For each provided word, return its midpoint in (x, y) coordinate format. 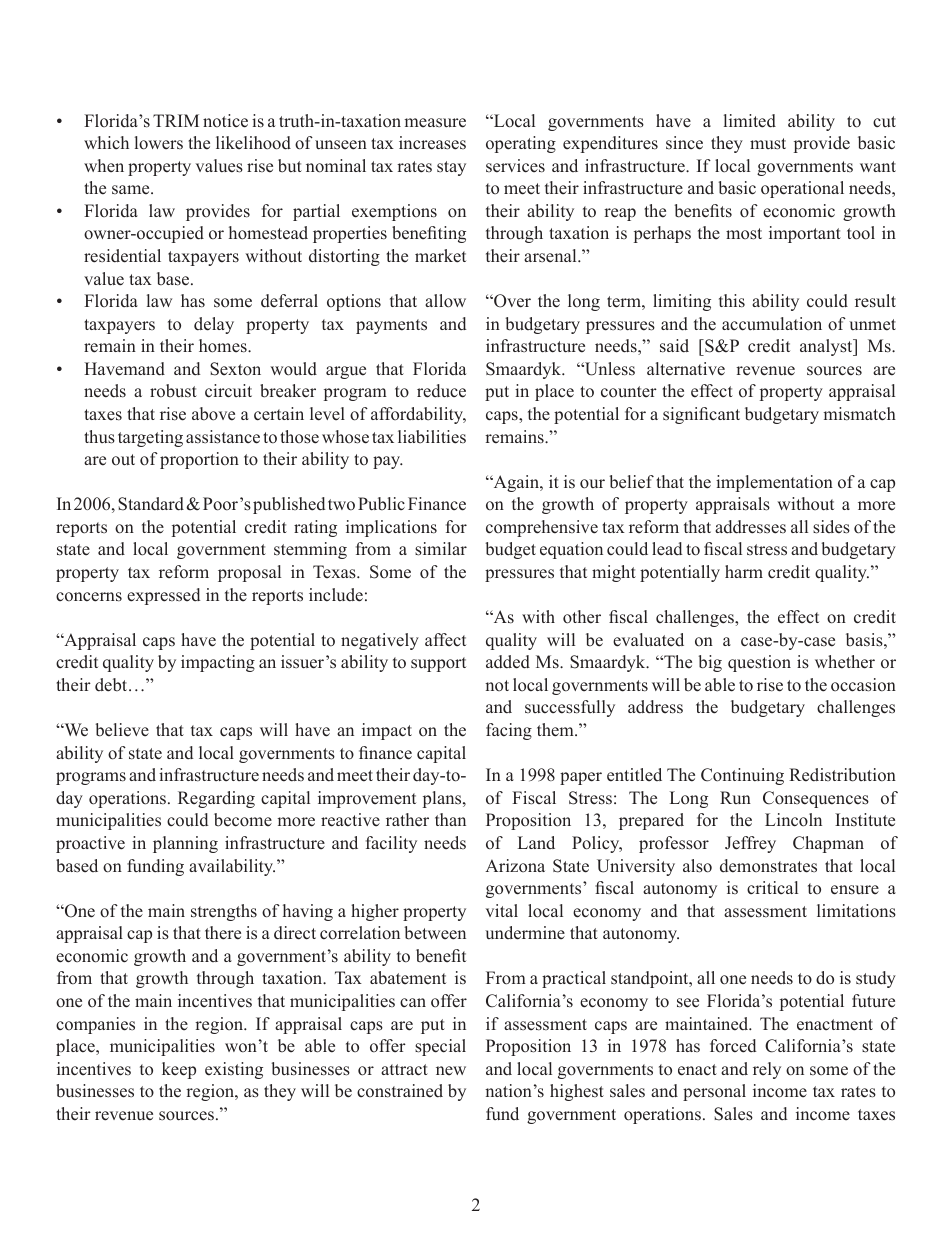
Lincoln (793, 820)
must (768, 144)
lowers (159, 143)
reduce (441, 391)
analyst (827, 347)
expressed (163, 596)
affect (445, 640)
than (450, 819)
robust (173, 391)
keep (179, 1070)
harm (744, 571)
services (515, 166)
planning (185, 844)
